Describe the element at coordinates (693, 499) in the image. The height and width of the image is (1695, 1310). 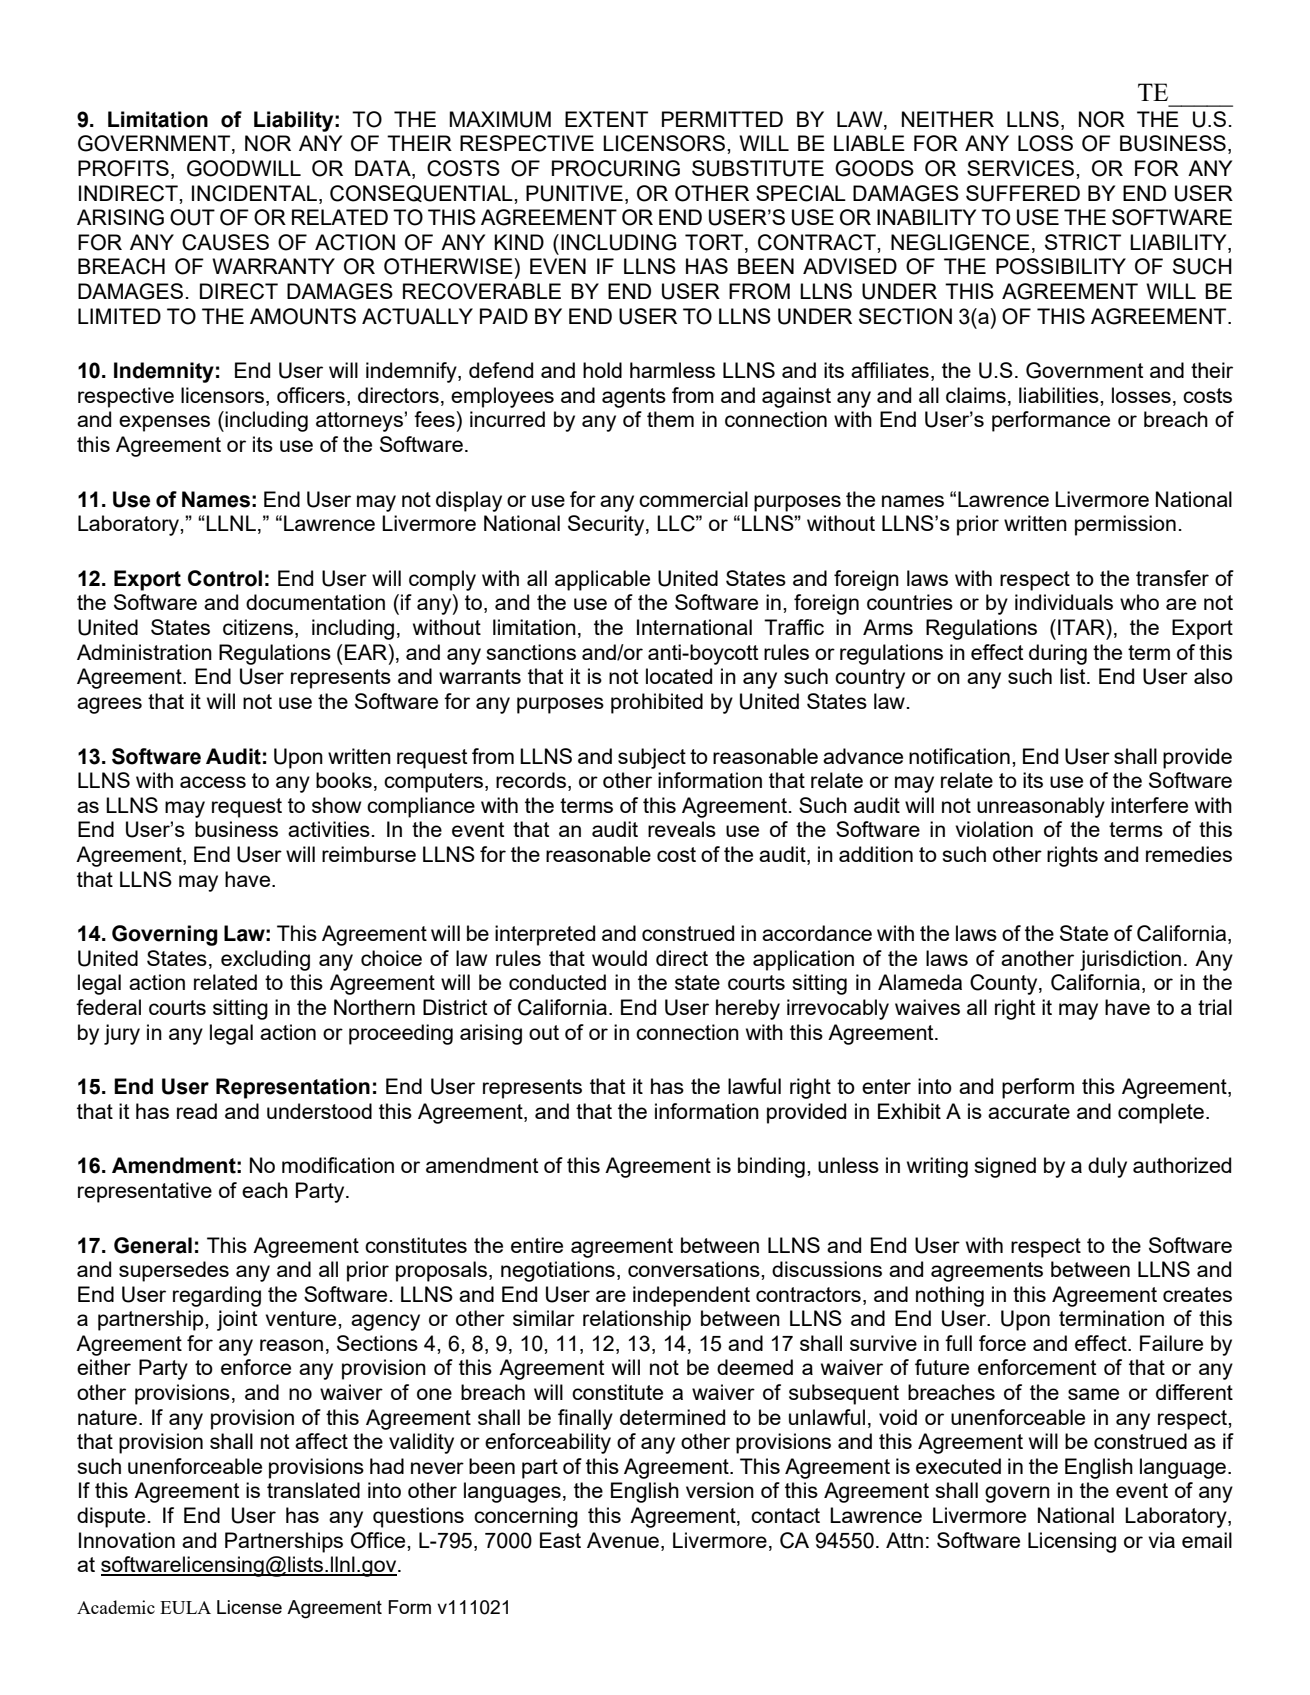
I see `commercial` at that location.
